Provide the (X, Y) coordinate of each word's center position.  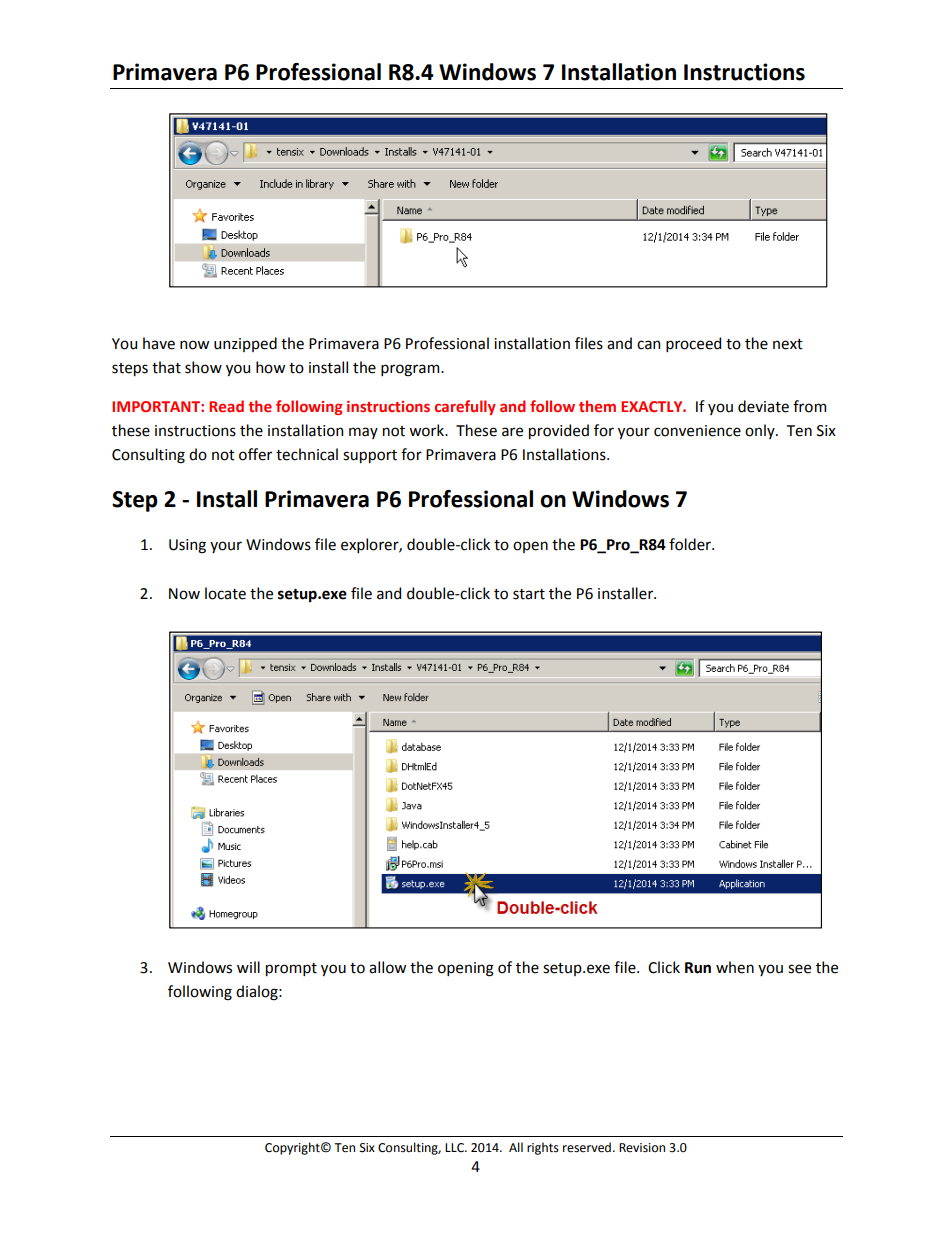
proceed (693, 344)
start (529, 594)
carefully (465, 407)
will (248, 967)
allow (387, 967)
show (203, 367)
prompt (291, 969)
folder (691, 544)
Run (698, 968)
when (735, 967)
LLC (455, 1148)
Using (187, 546)
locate (225, 593)
